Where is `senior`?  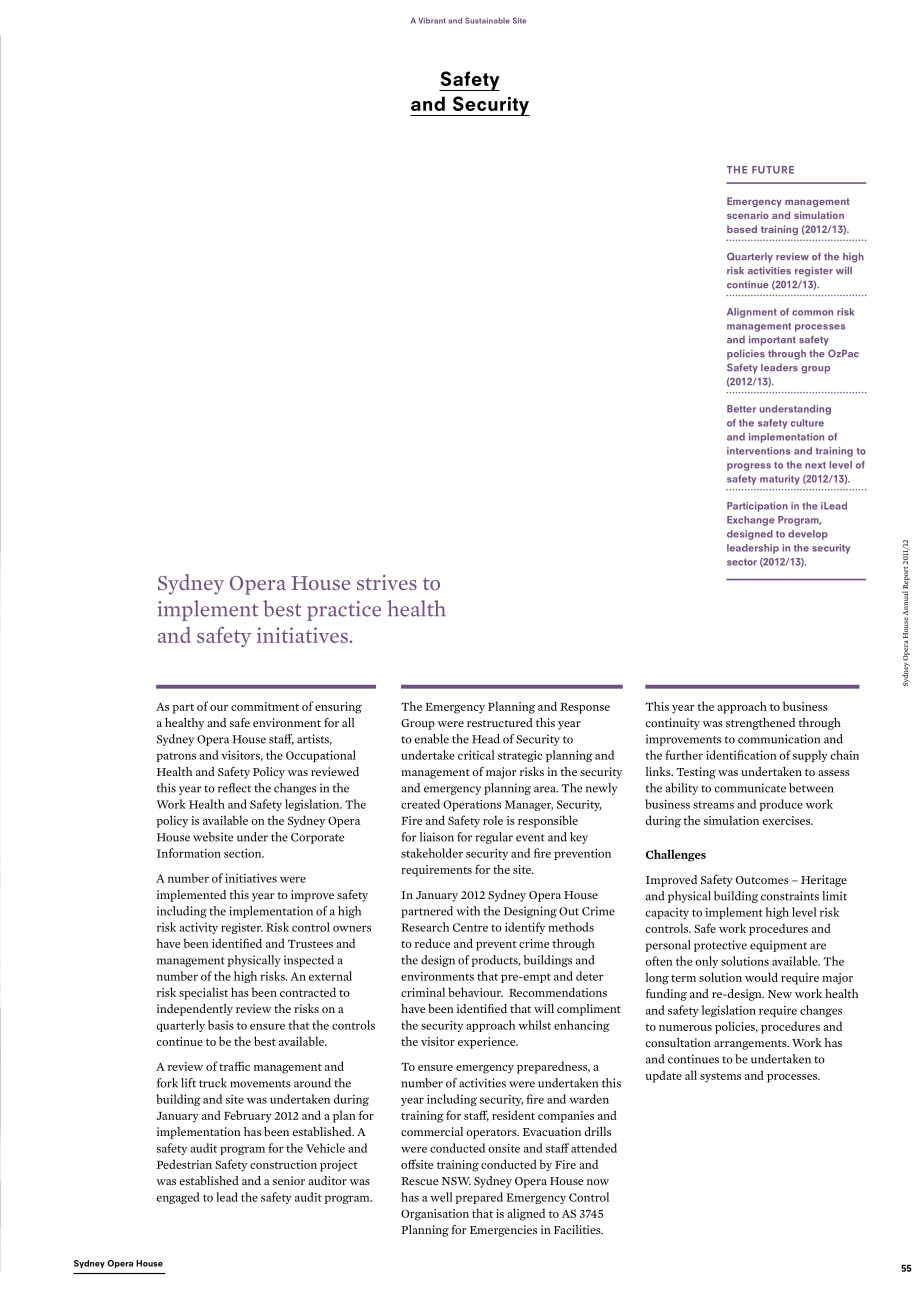 senior is located at coordinates (289, 1180).
